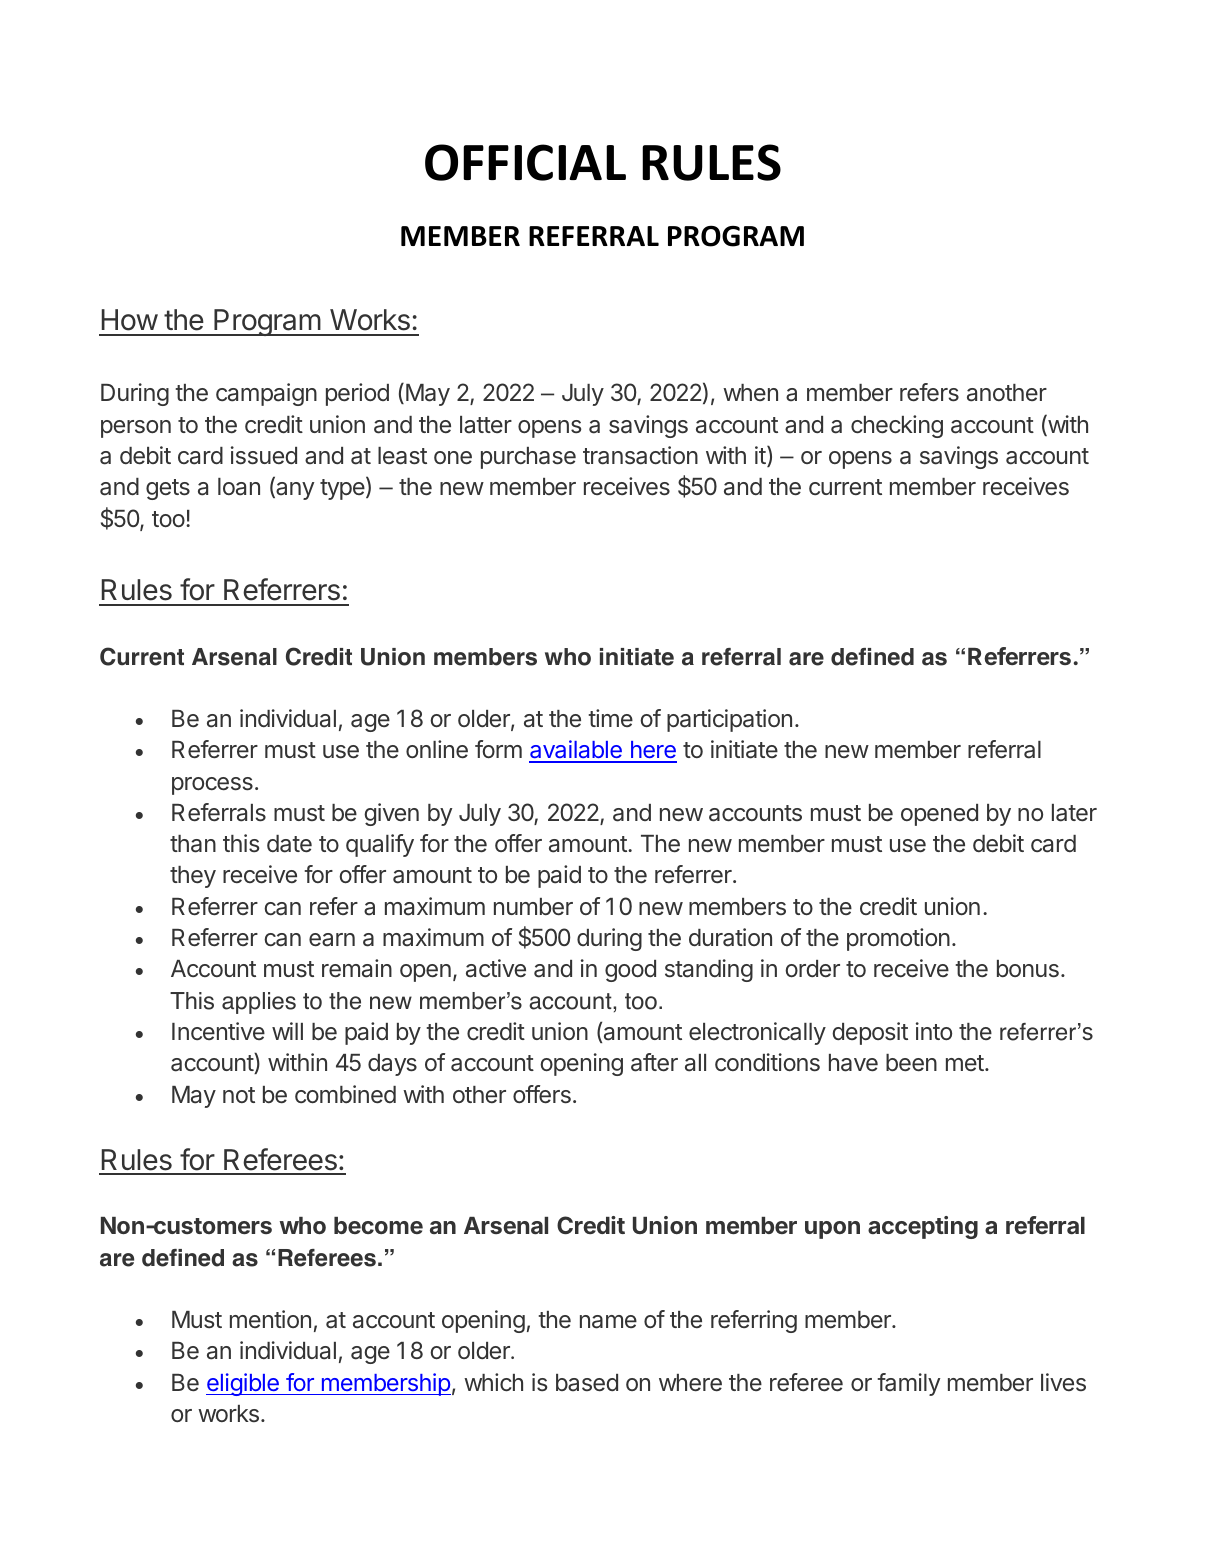 The image size is (1206, 1561). What do you see at coordinates (729, 720) in the image?
I see `participation` at bounding box center [729, 720].
